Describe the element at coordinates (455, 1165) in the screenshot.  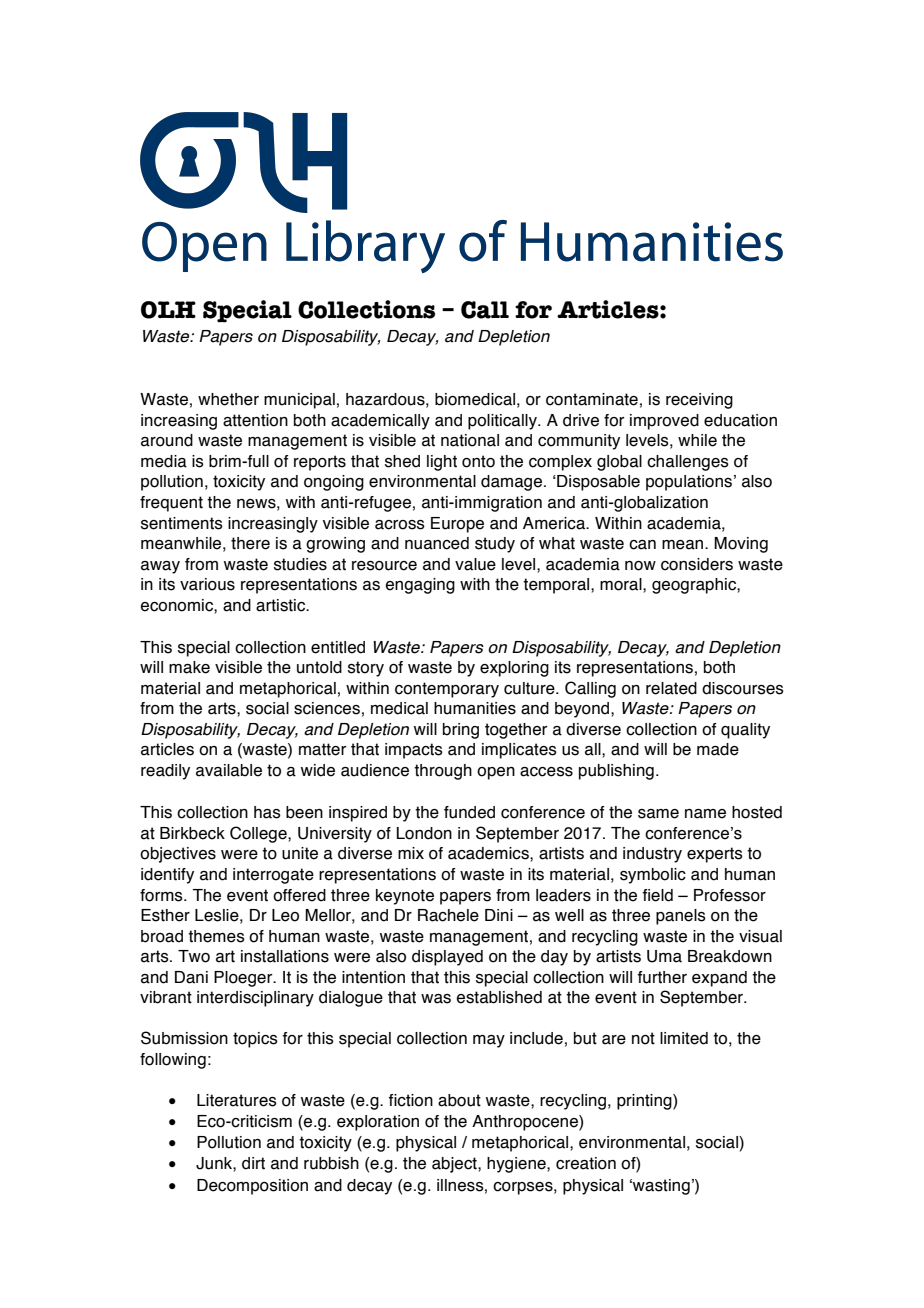
I see `abject` at that location.
